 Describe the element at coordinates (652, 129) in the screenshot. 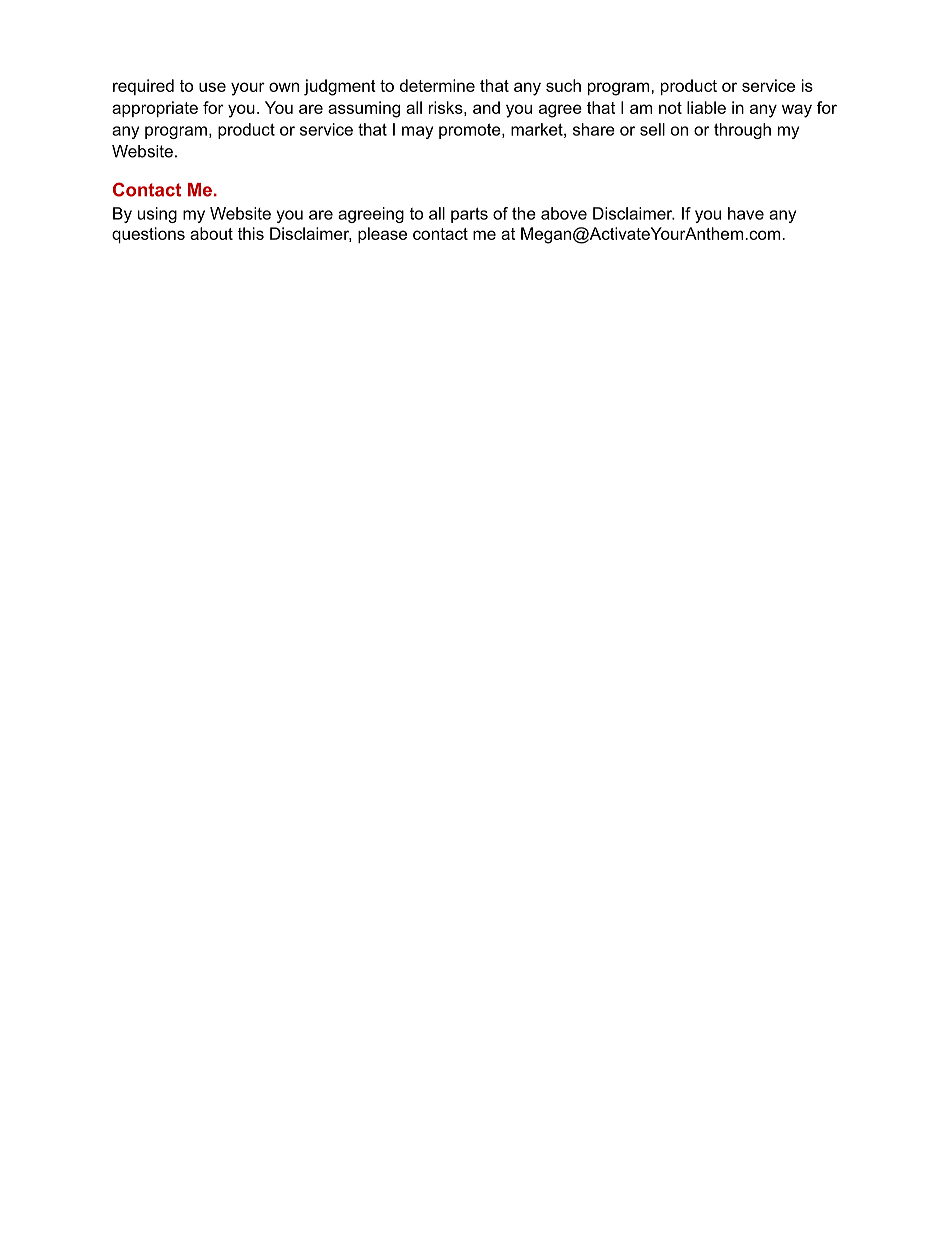

I see `sell` at that location.
